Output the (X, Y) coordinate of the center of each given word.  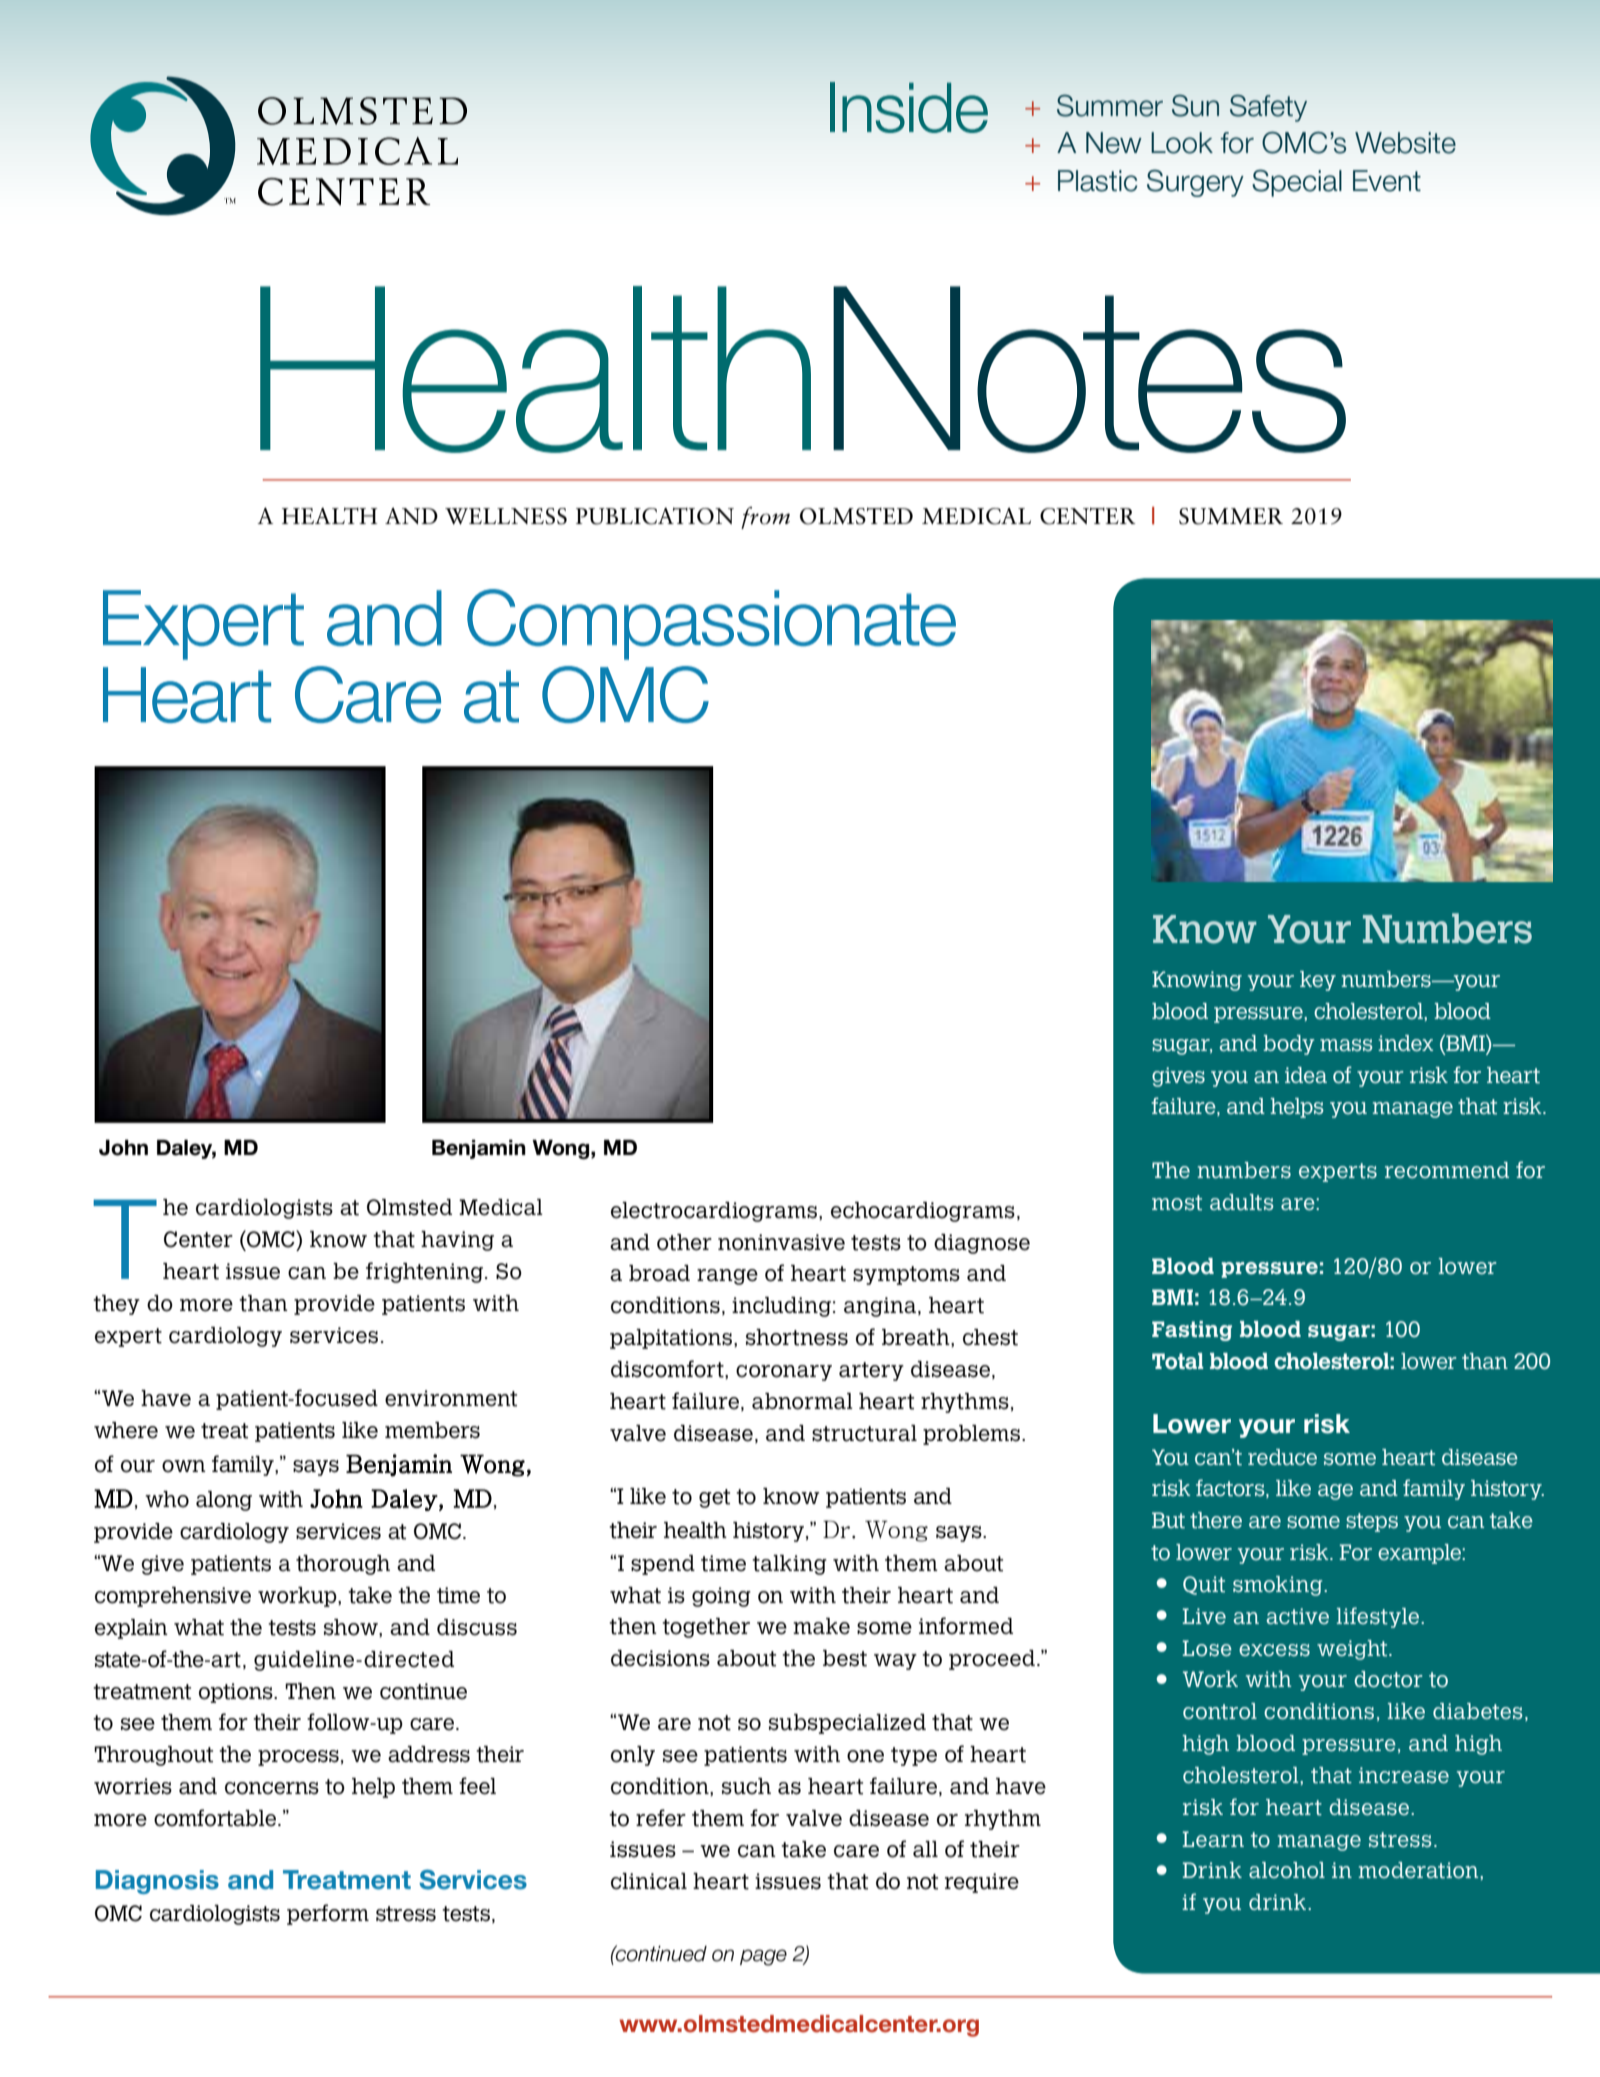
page (763, 1957)
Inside (909, 107)
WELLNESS (506, 516)
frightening (426, 1272)
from (765, 518)
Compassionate (711, 624)
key (1318, 981)
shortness (797, 1337)
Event (1387, 181)
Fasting (1192, 1331)
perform (328, 1914)
